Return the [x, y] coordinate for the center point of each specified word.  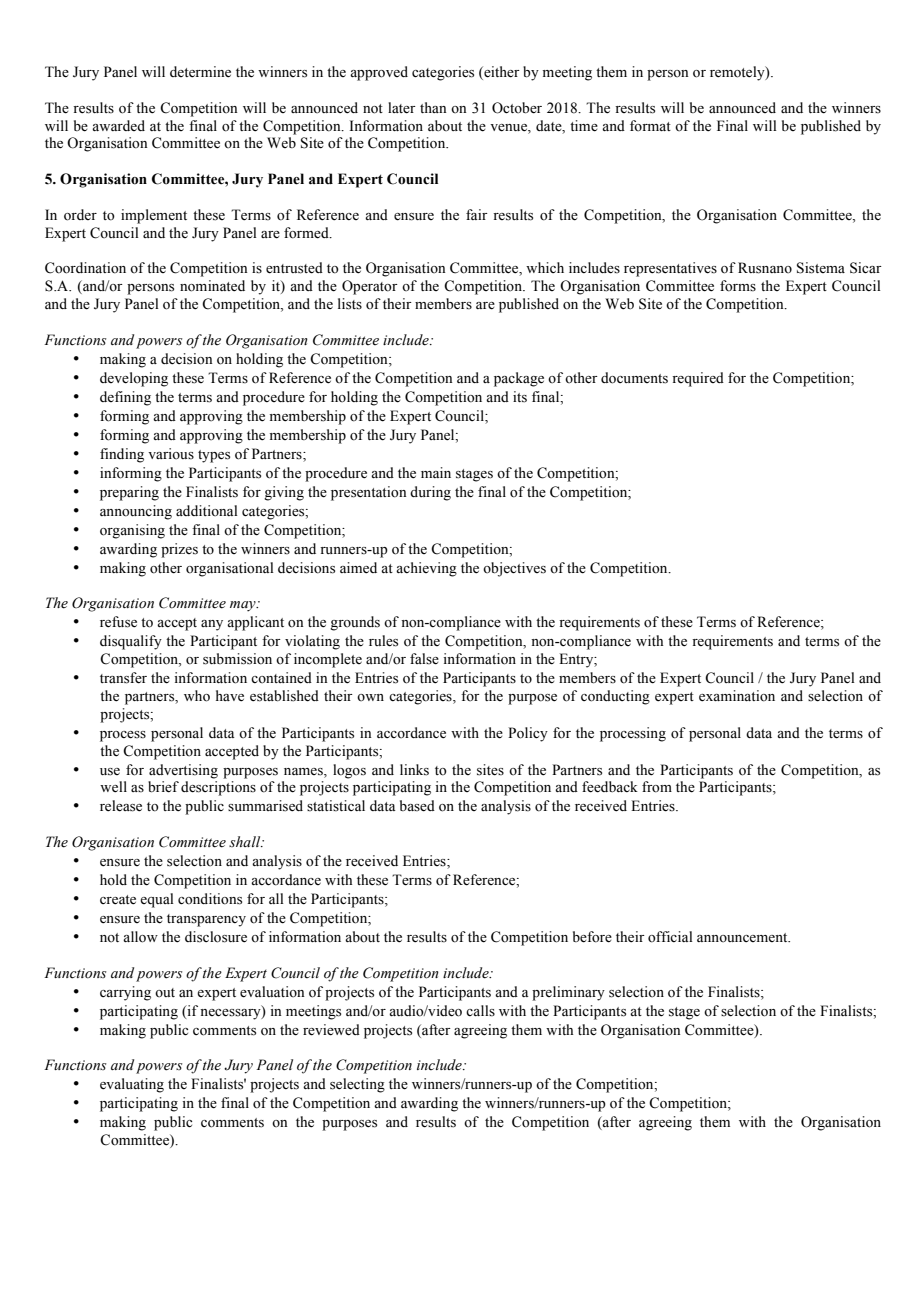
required [698, 379]
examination [737, 696]
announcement [743, 937]
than [433, 107]
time [584, 126]
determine [200, 72]
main [436, 472]
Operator [370, 287]
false [424, 659]
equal [157, 900]
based [417, 806]
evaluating [132, 1085]
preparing [129, 493]
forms [738, 286]
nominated [212, 286]
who [197, 696]
